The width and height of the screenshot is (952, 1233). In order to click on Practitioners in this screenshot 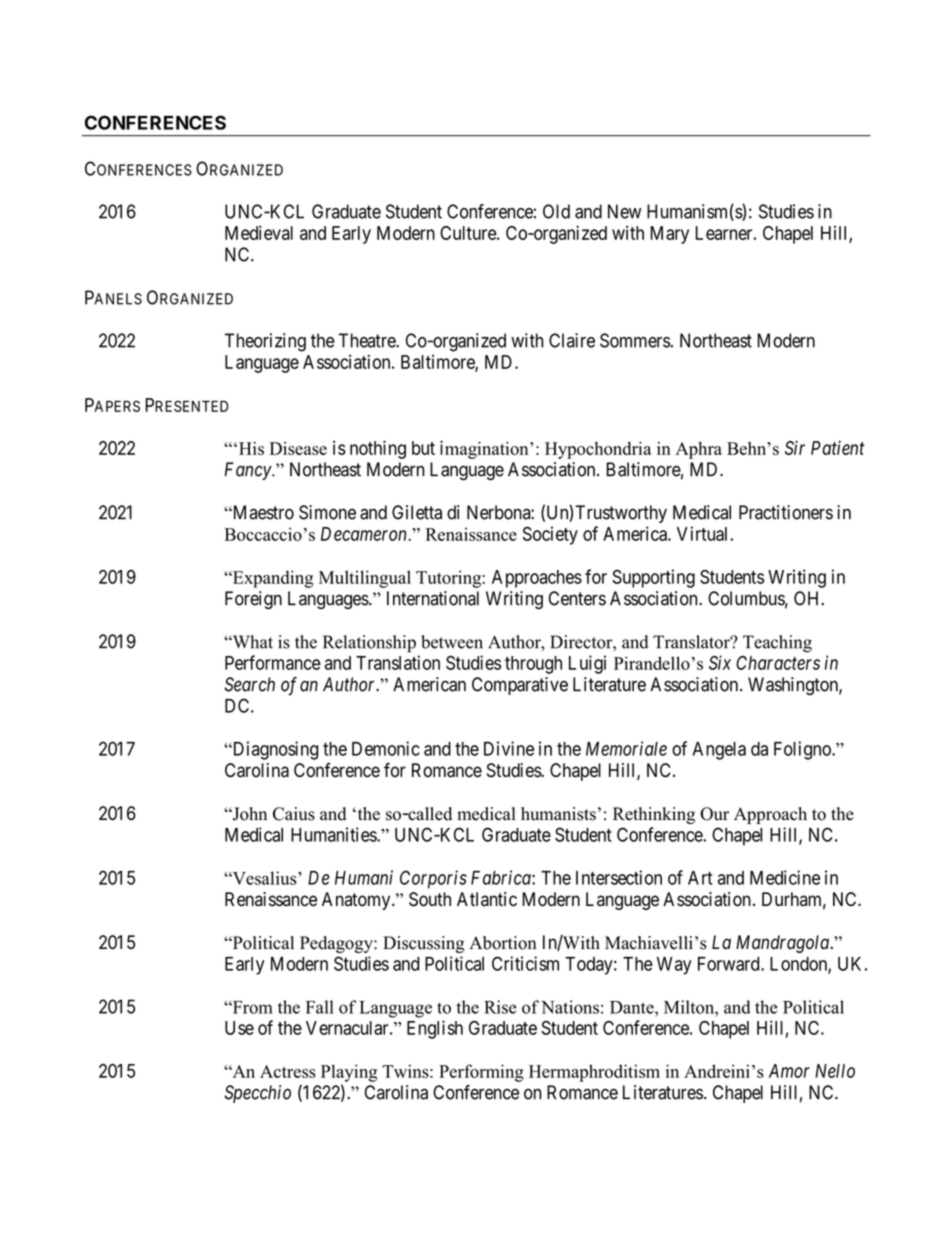, I will do `click(786, 512)`.
